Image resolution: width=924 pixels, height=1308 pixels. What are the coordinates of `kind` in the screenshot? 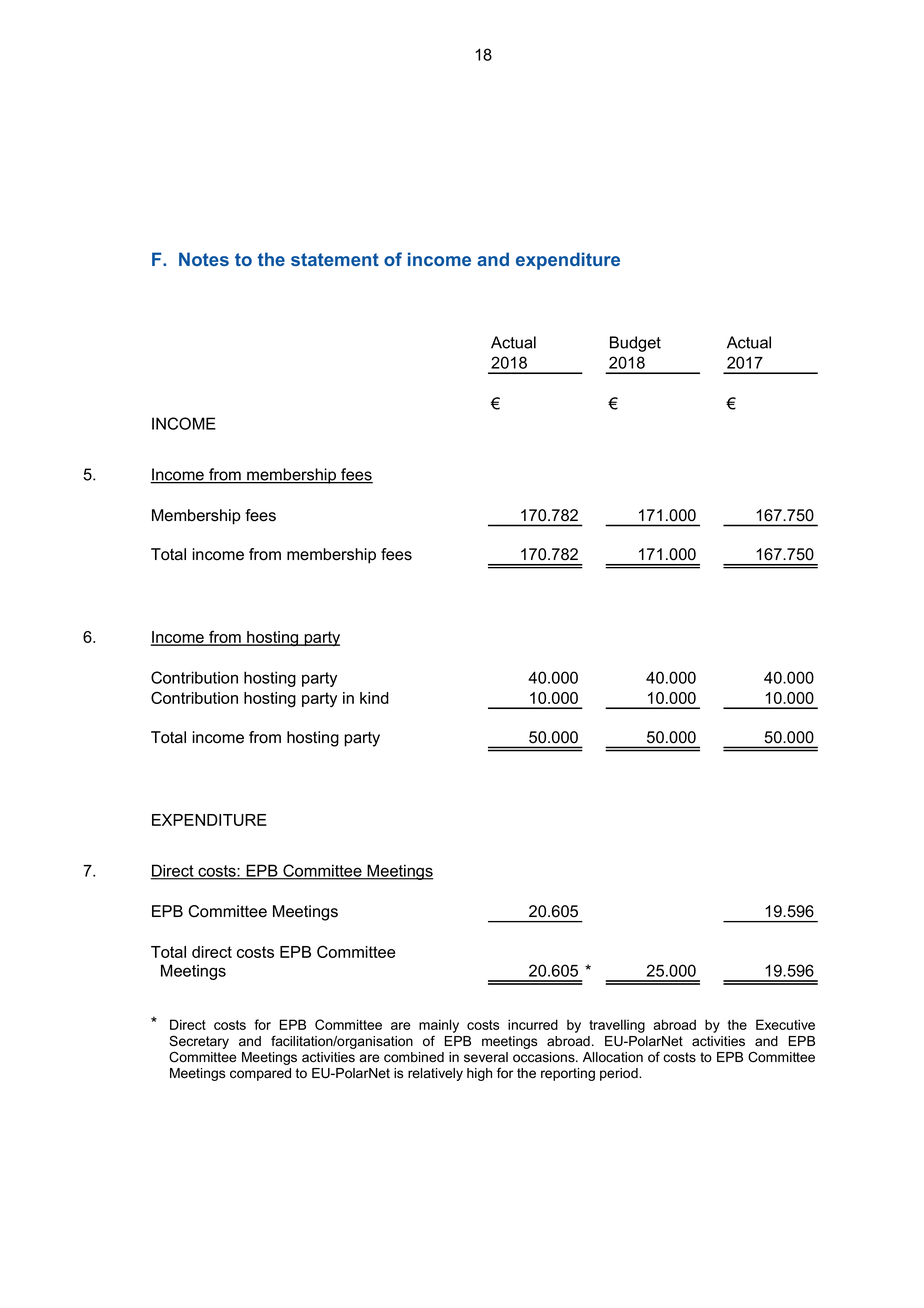 It's located at (374, 698).
